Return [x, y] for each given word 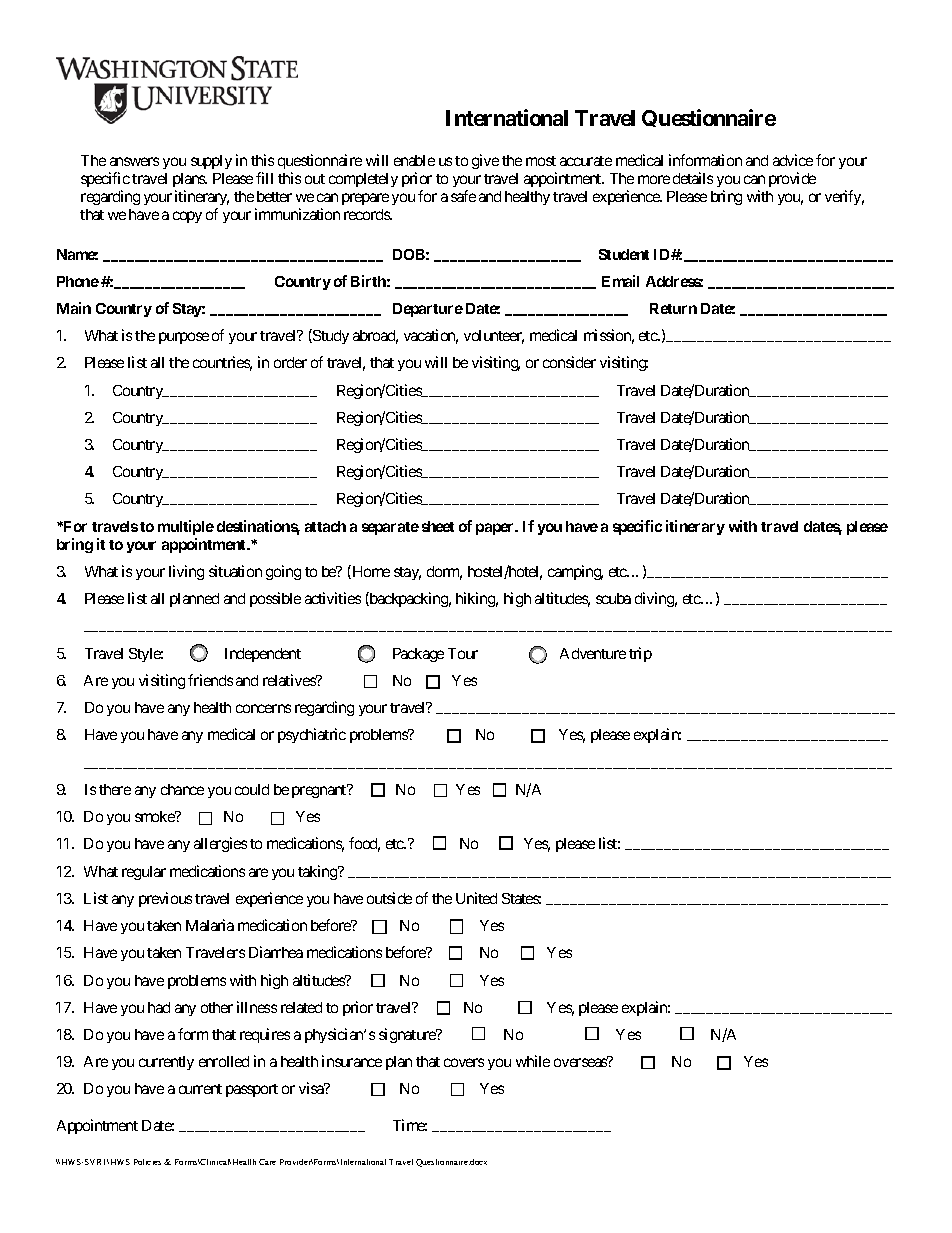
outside [389, 898]
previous [165, 899]
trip [640, 654]
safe [463, 196]
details [693, 178]
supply [211, 162]
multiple [186, 527]
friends [210, 680]
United [476, 898]
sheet [438, 526]
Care [267, 1162]
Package [418, 655]
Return [673, 308]
